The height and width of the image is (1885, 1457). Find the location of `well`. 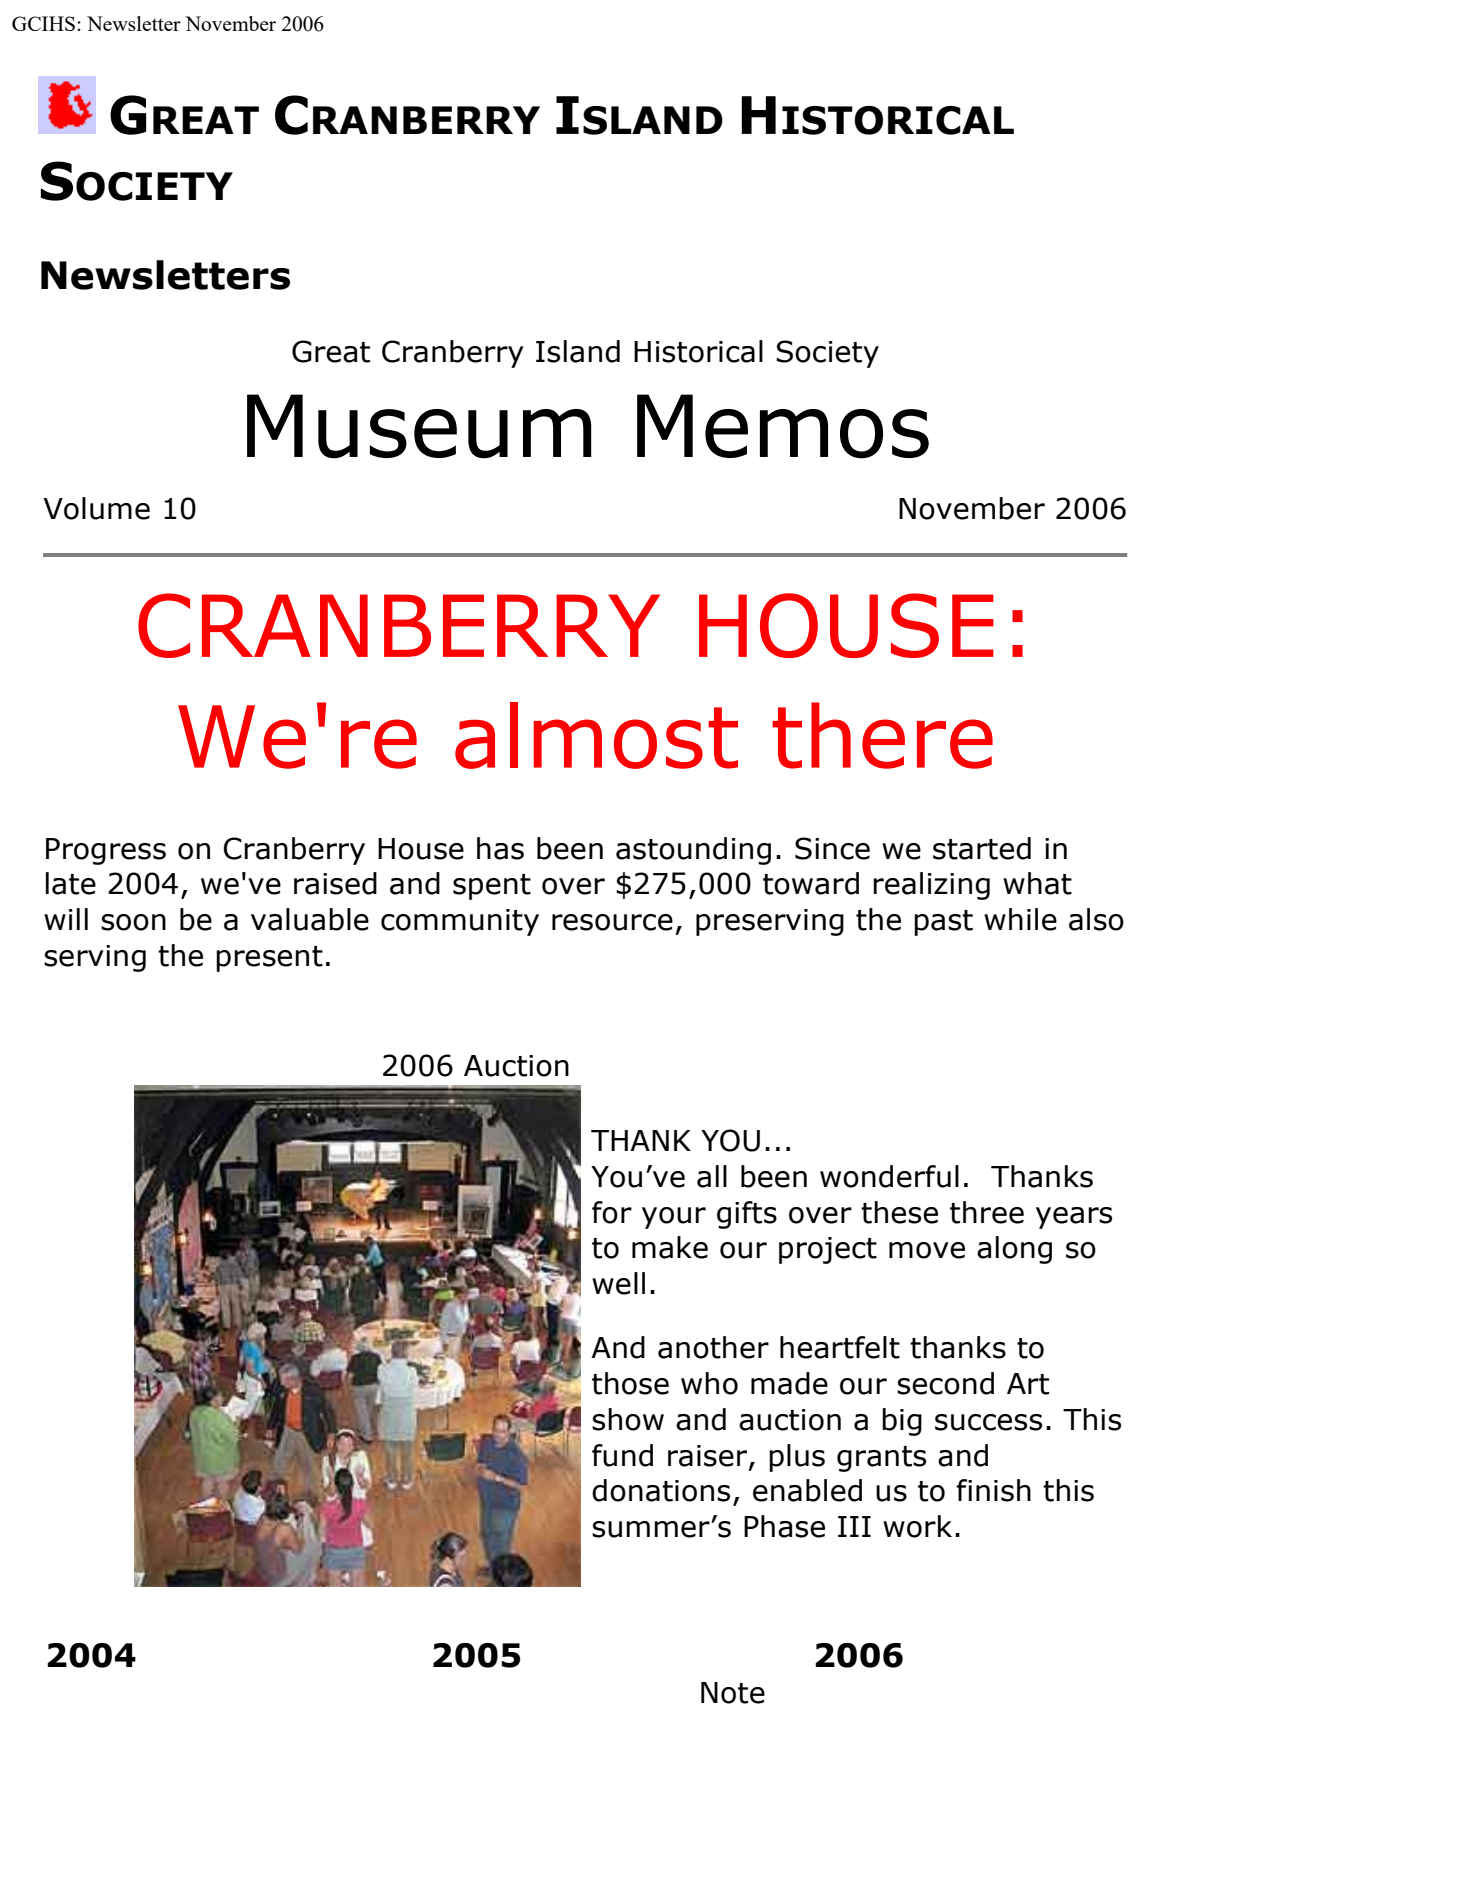

well is located at coordinates (618, 1283).
